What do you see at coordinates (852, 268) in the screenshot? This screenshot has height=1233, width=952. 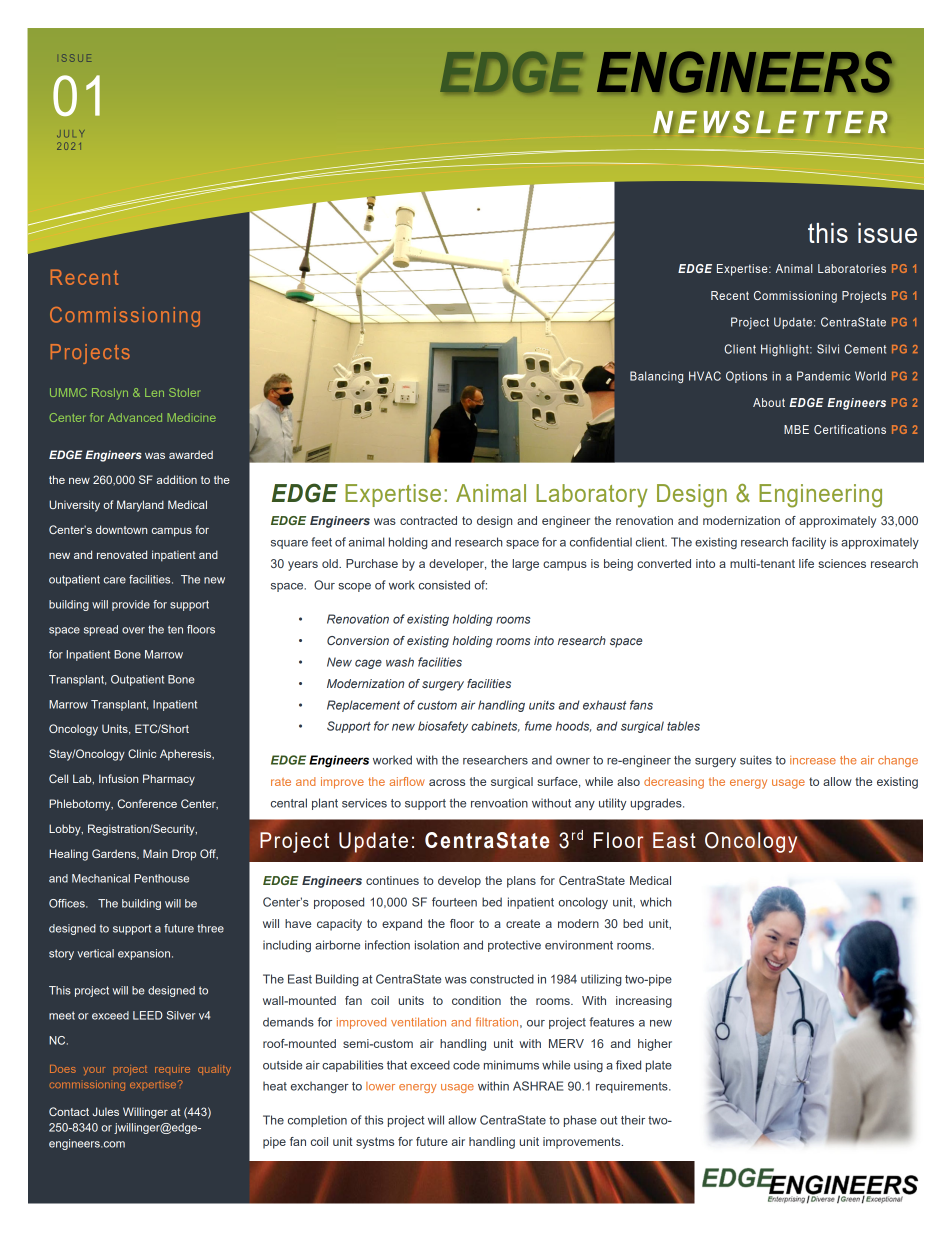 I see `Laboratories` at bounding box center [852, 268].
